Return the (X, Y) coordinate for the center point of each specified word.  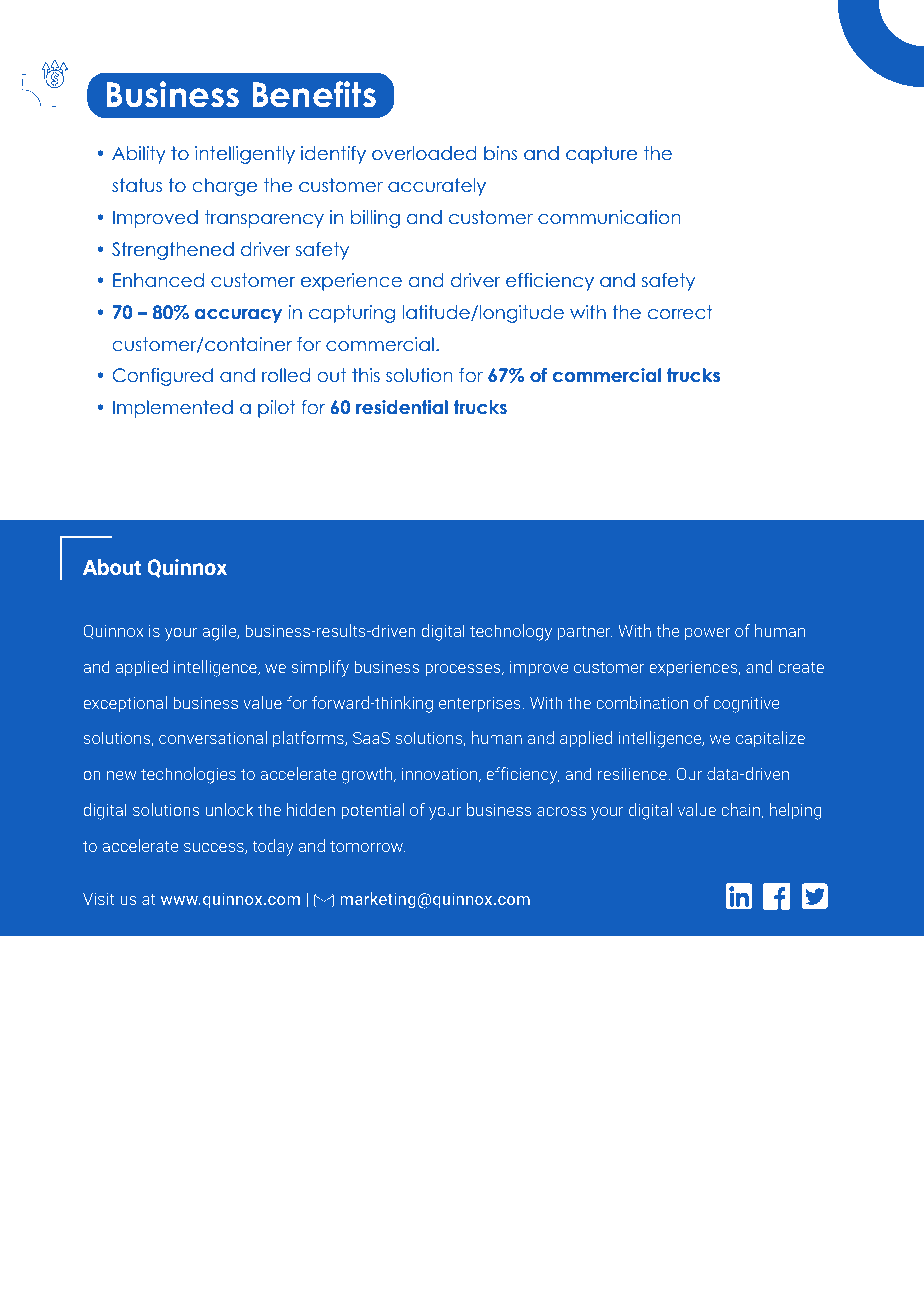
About (112, 567)
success (215, 848)
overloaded (424, 153)
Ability (139, 155)
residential (402, 407)
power (707, 634)
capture (601, 155)
